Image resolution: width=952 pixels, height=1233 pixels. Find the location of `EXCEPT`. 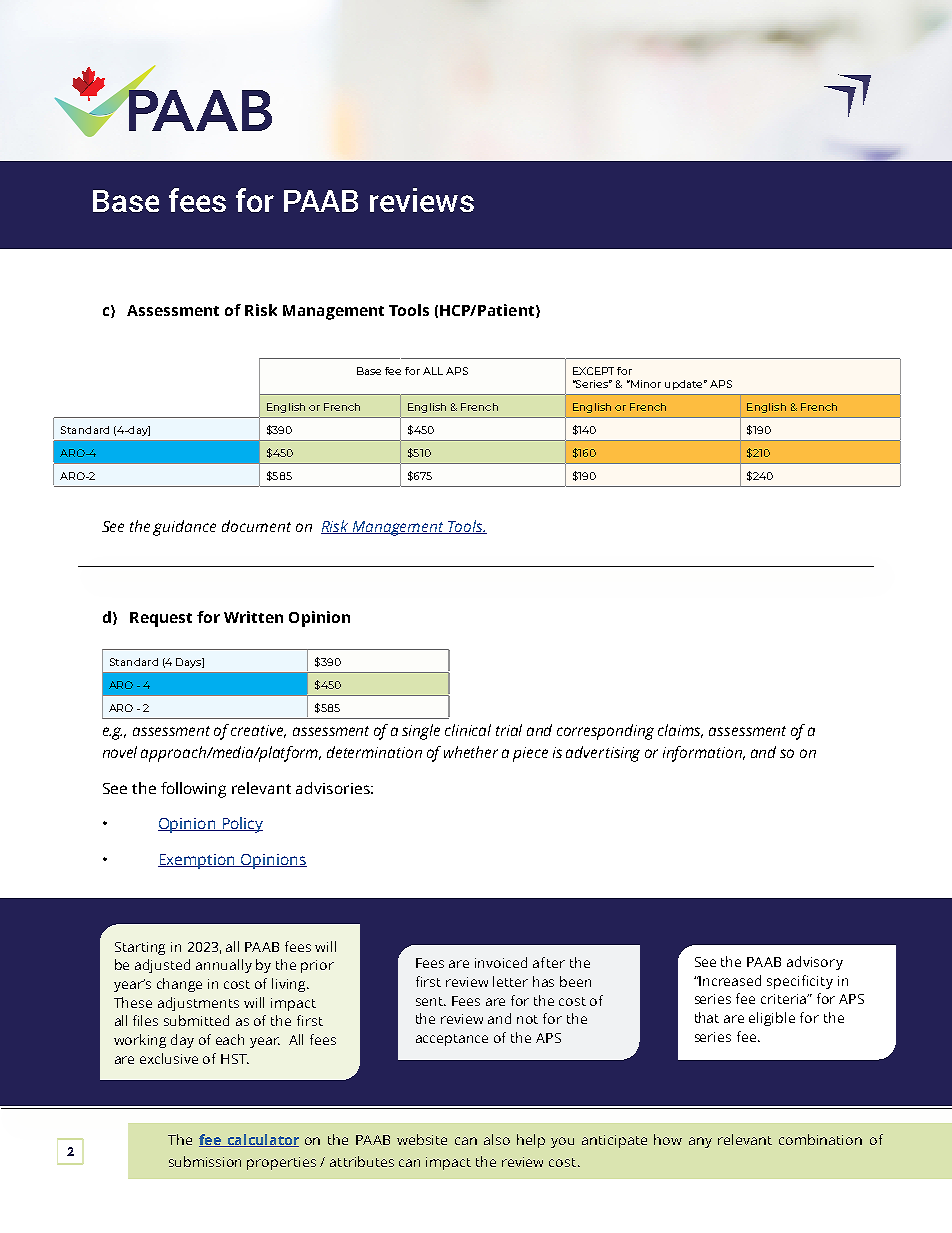

EXCEPT is located at coordinates (593, 371).
